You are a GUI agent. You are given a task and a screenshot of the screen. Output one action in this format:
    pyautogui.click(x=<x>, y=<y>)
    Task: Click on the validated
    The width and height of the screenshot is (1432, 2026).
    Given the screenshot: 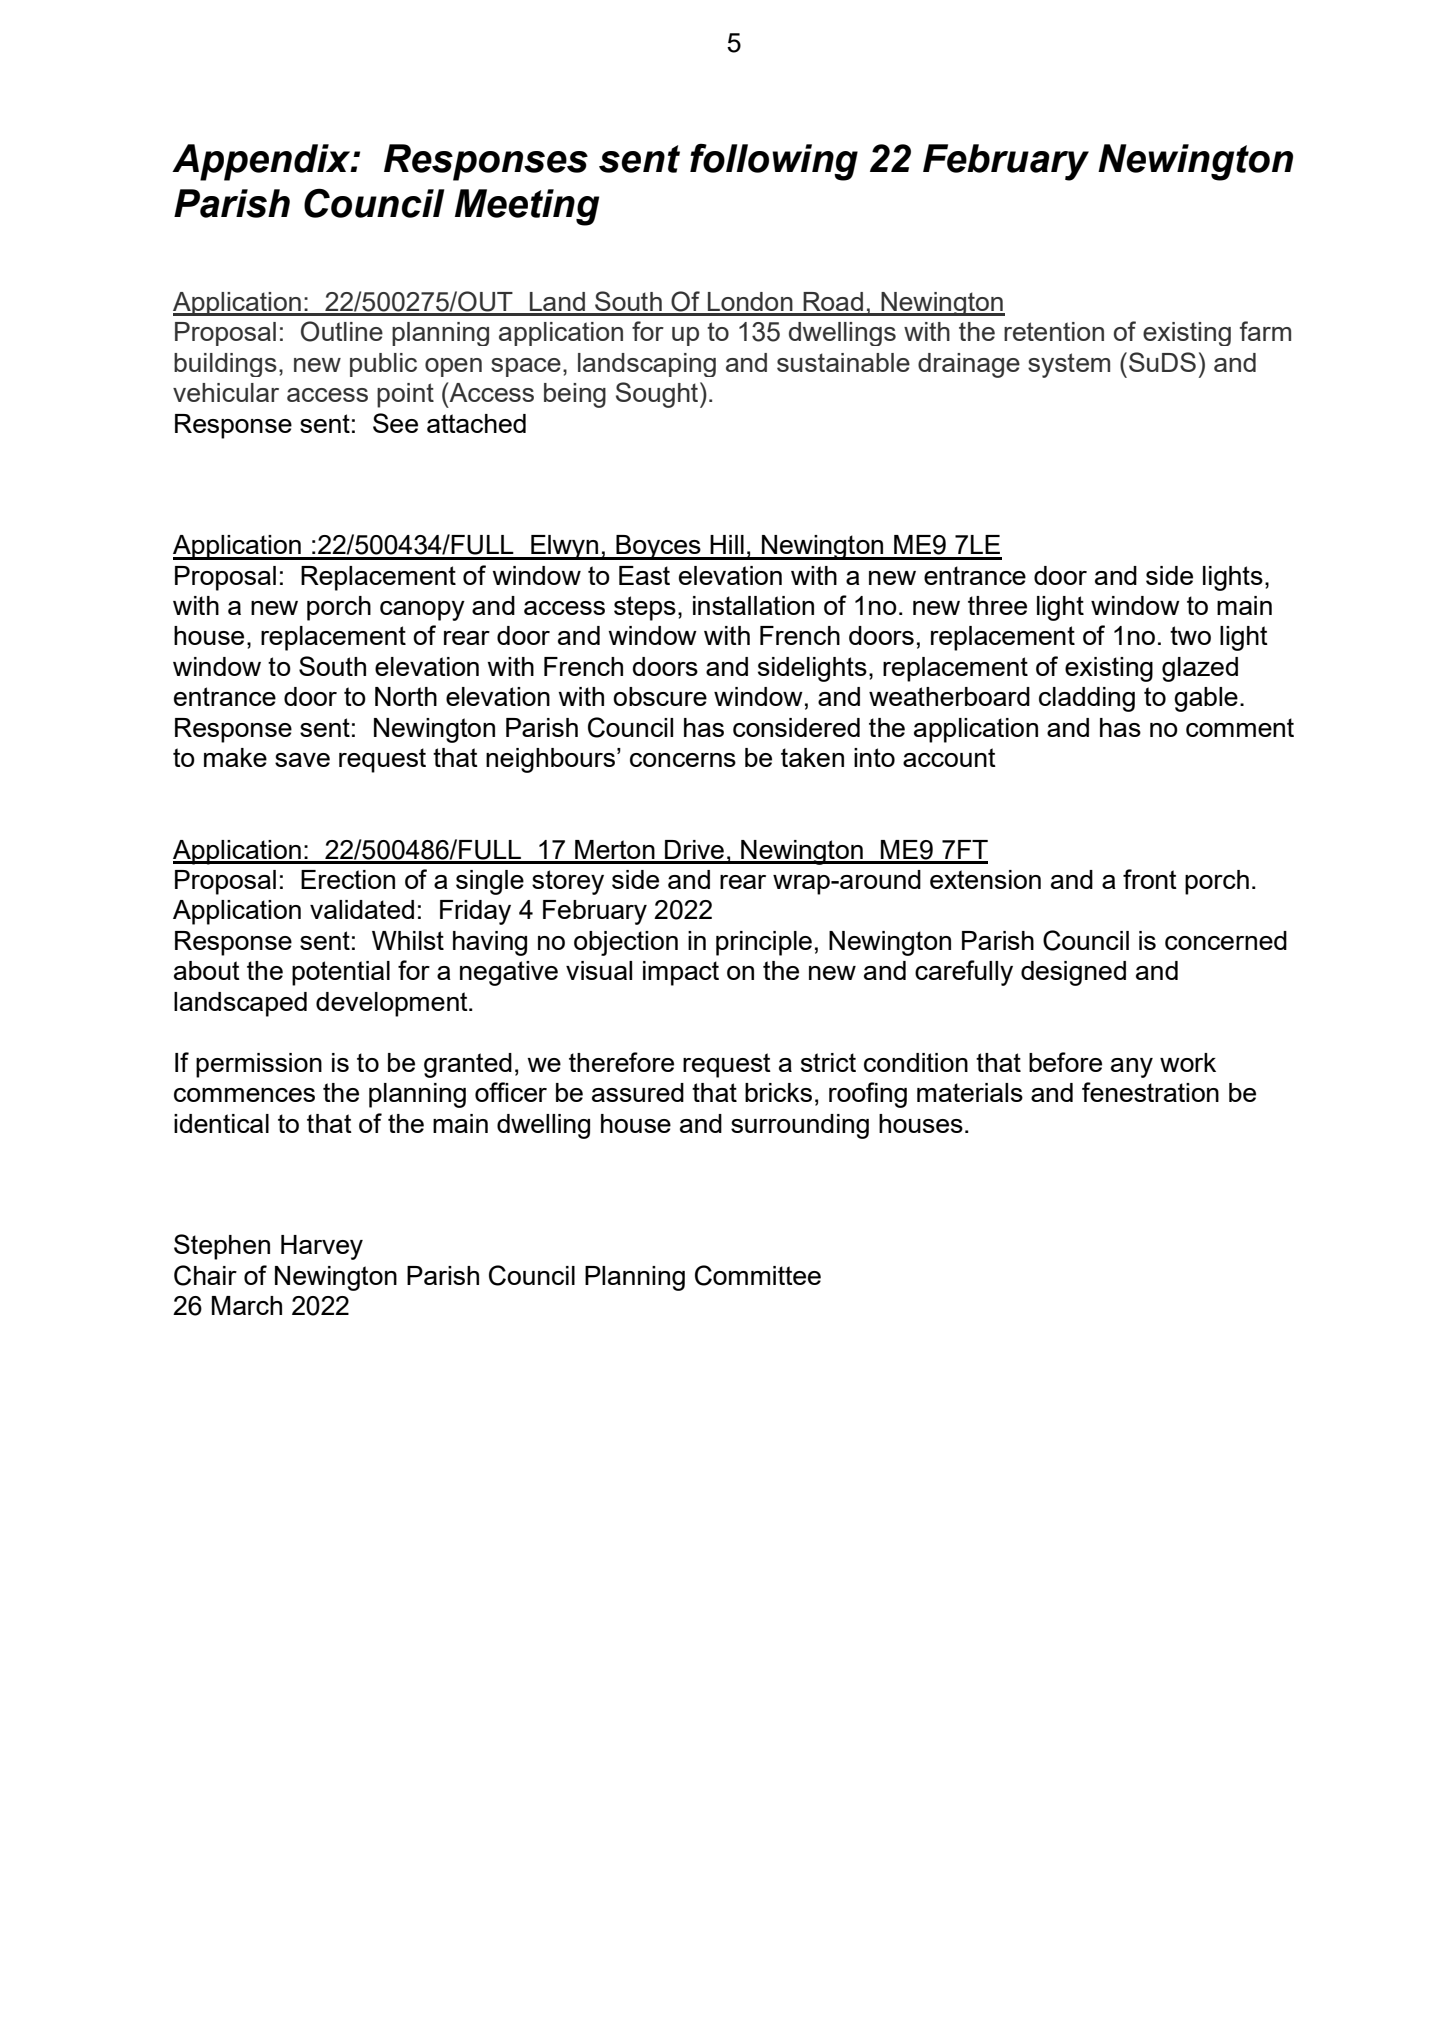 What is the action you would take?
    pyautogui.click(x=362, y=909)
